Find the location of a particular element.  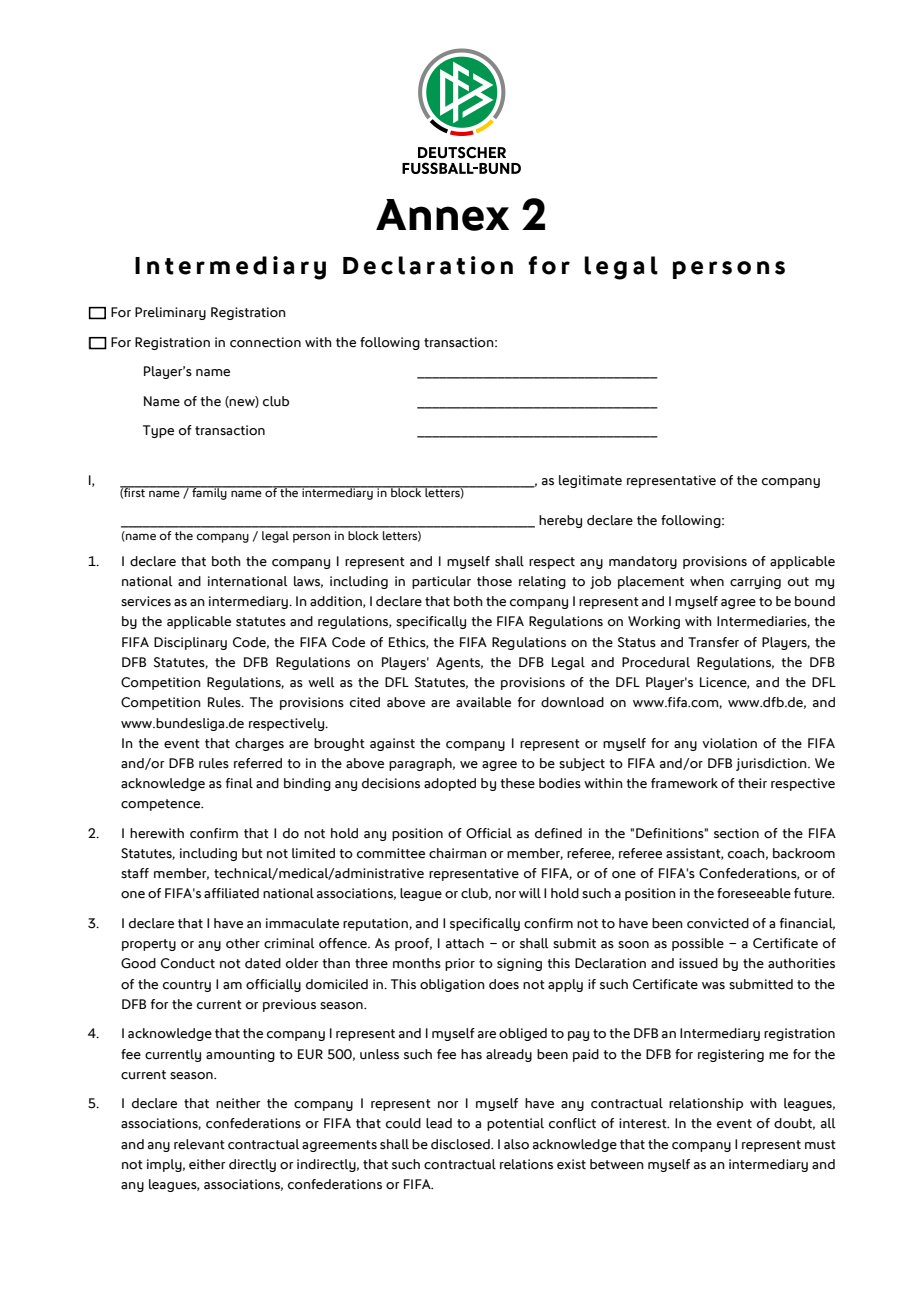

Preliminary is located at coordinates (170, 313).
